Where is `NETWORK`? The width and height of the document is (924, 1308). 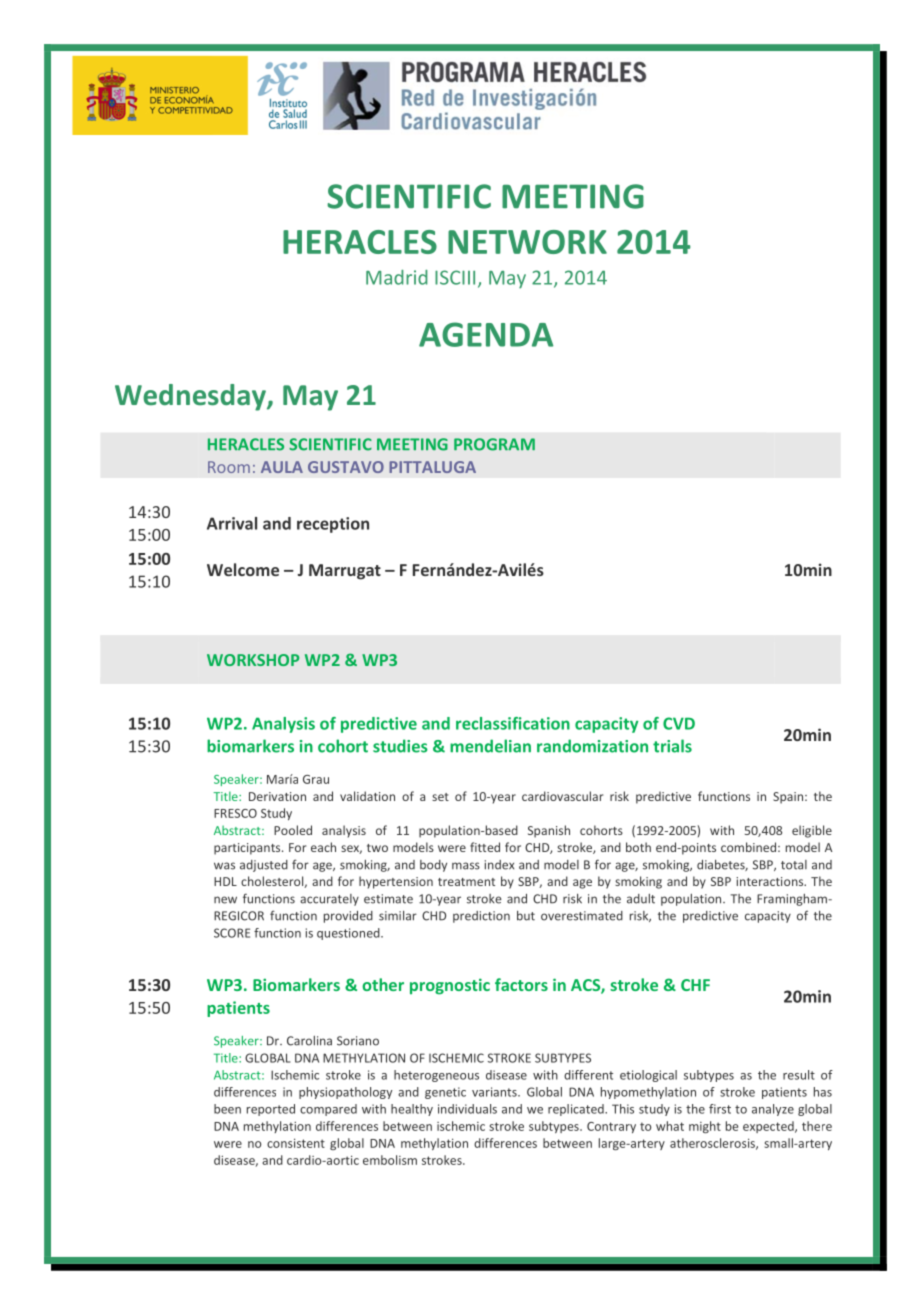
NETWORK is located at coordinates (527, 242).
